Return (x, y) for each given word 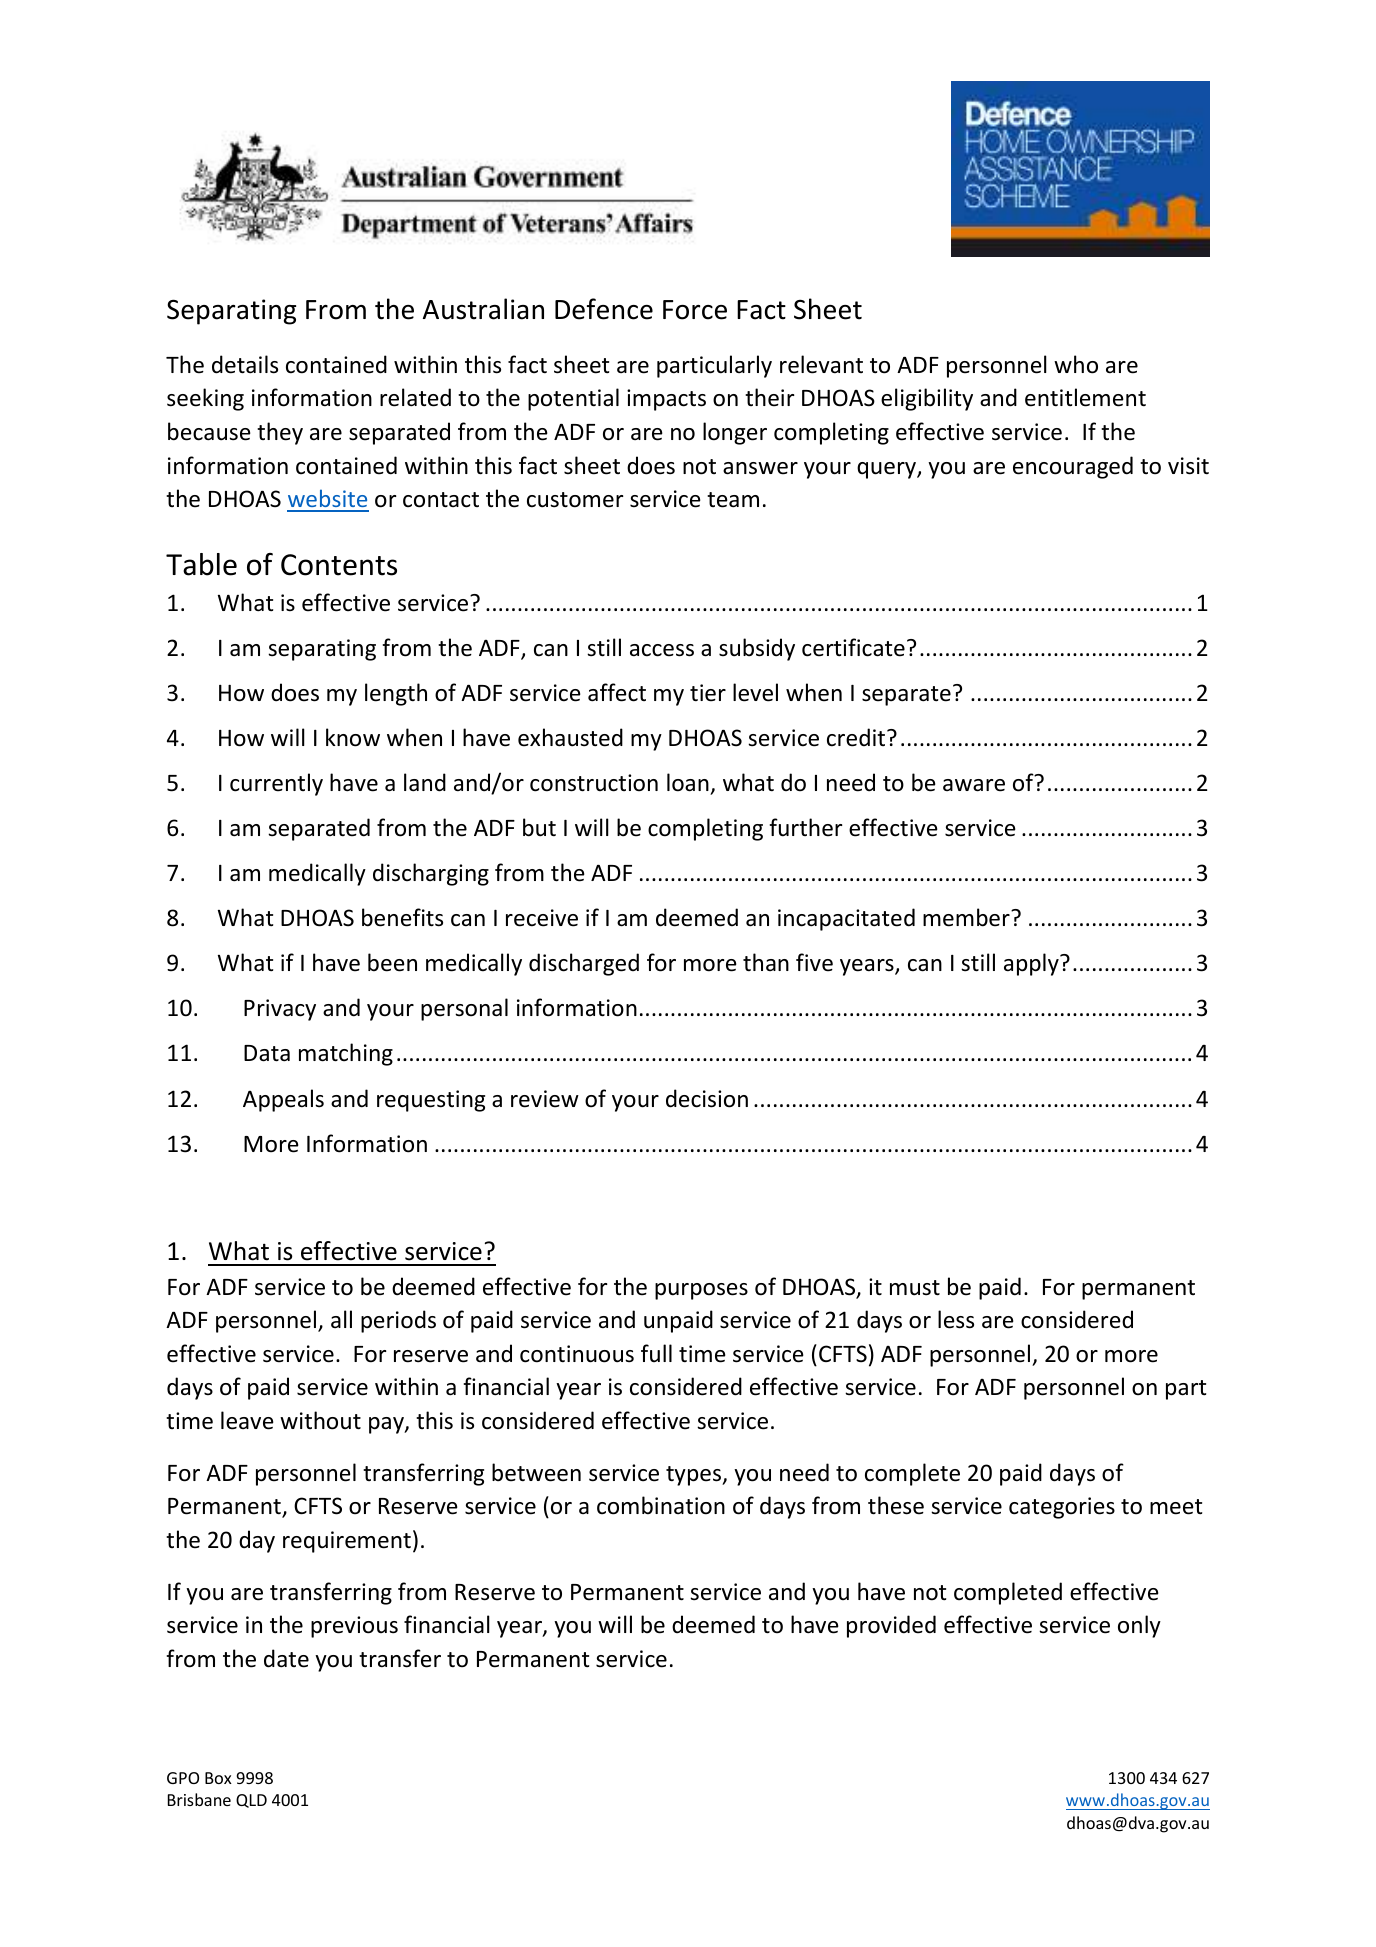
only (1139, 1626)
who (1076, 364)
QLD (251, 1801)
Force (695, 310)
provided (891, 1626)
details (245, 364)
